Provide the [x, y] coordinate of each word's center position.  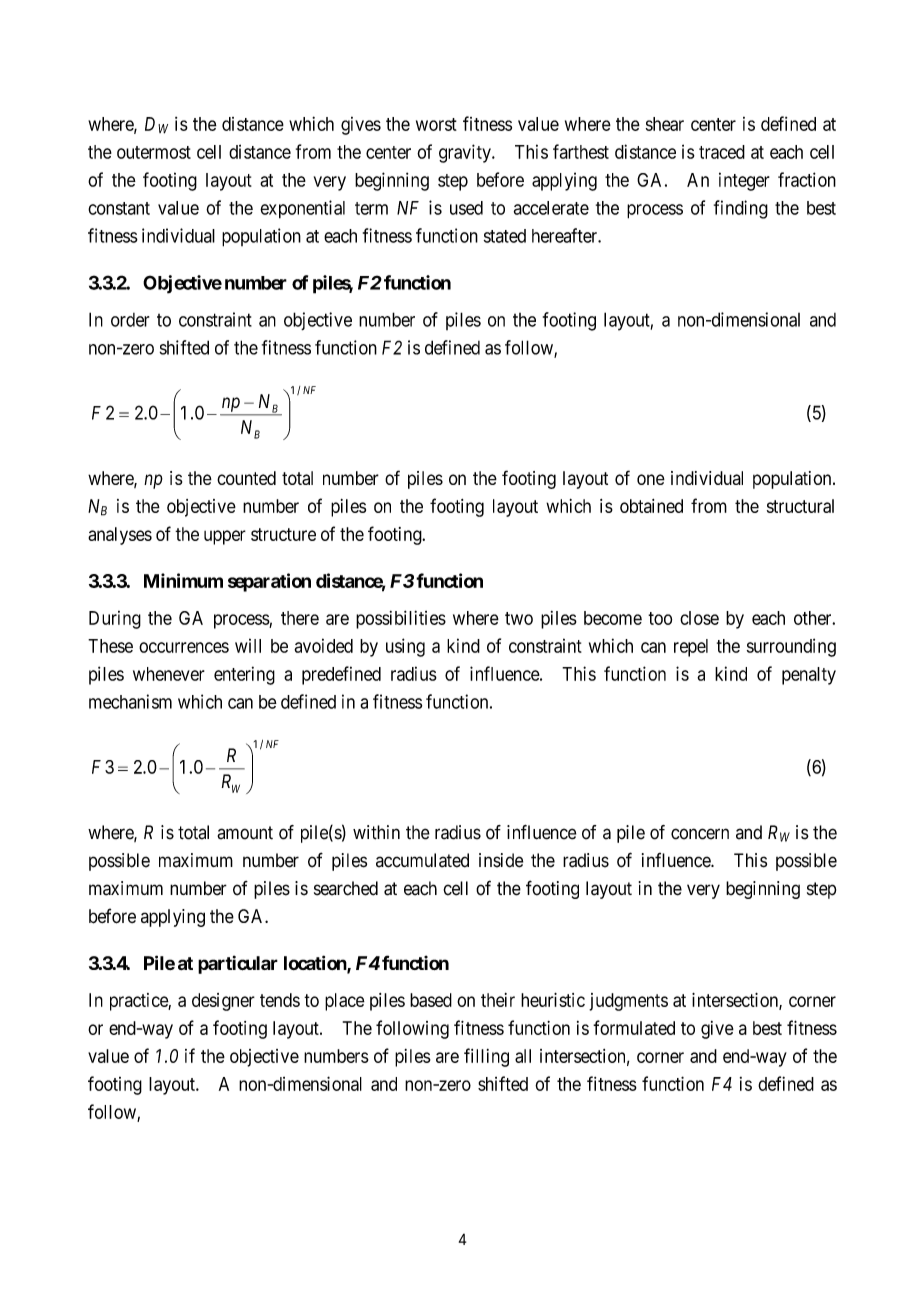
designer [223, 1002]
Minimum [183, 580]
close [699, 618]
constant [119, 208]
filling [486, 1057]
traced [722, 152]
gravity [466, 153]
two [519, 618]
